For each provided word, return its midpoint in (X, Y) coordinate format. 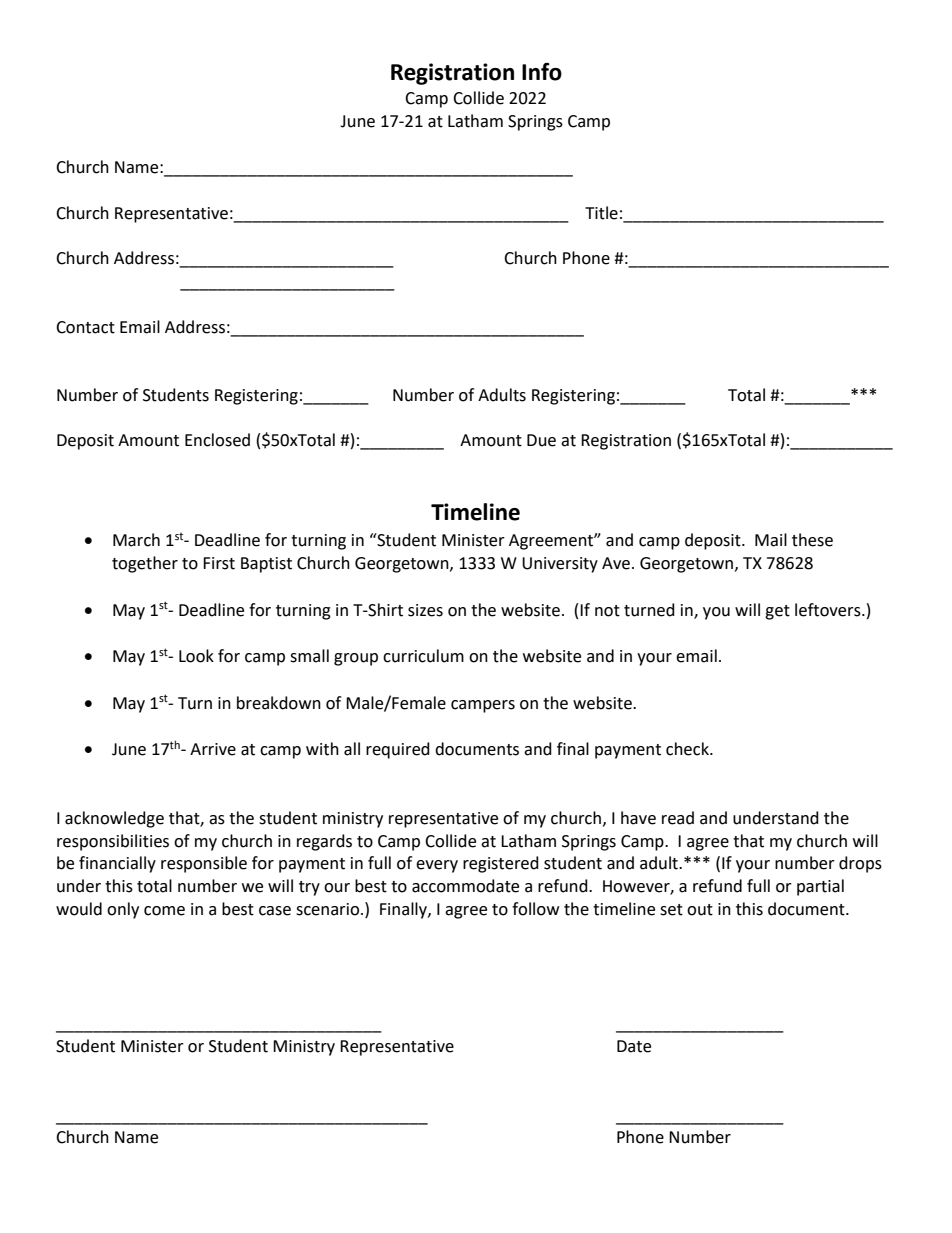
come (164, 911)
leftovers (829, 610)
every (437, 866)
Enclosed (217, 440)
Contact (85, 327)
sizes (425, 610)
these (812, 540)
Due (541, 440)
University (560, 565)
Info (542, 72)
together (145, 564)
